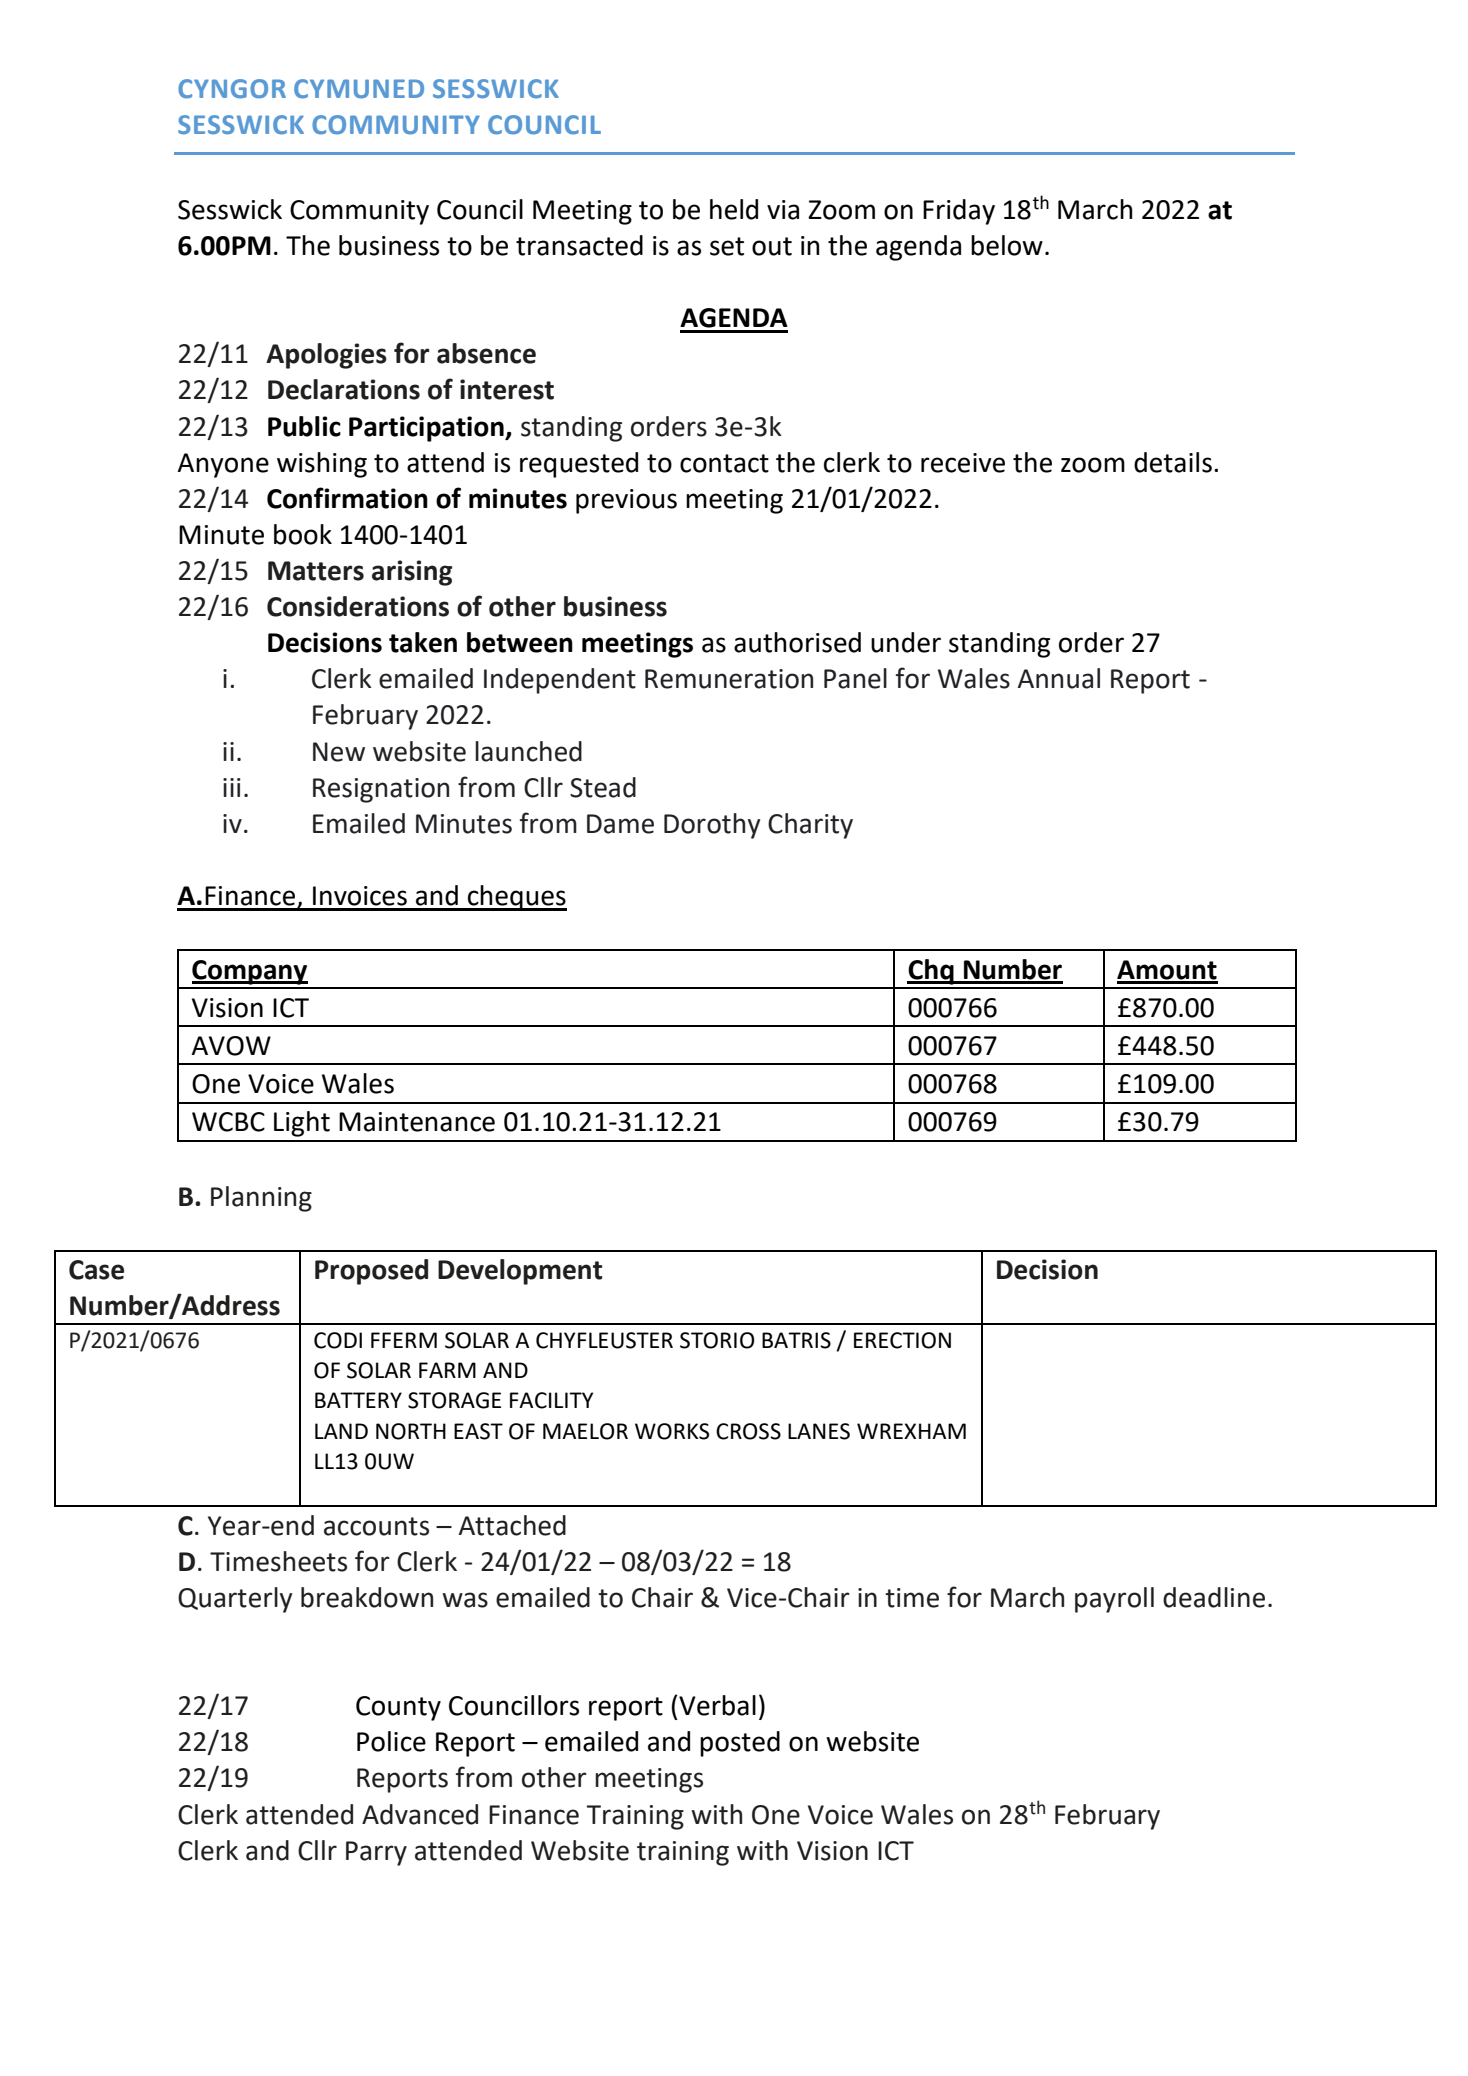  I want to click on set, so click(727, 246).
